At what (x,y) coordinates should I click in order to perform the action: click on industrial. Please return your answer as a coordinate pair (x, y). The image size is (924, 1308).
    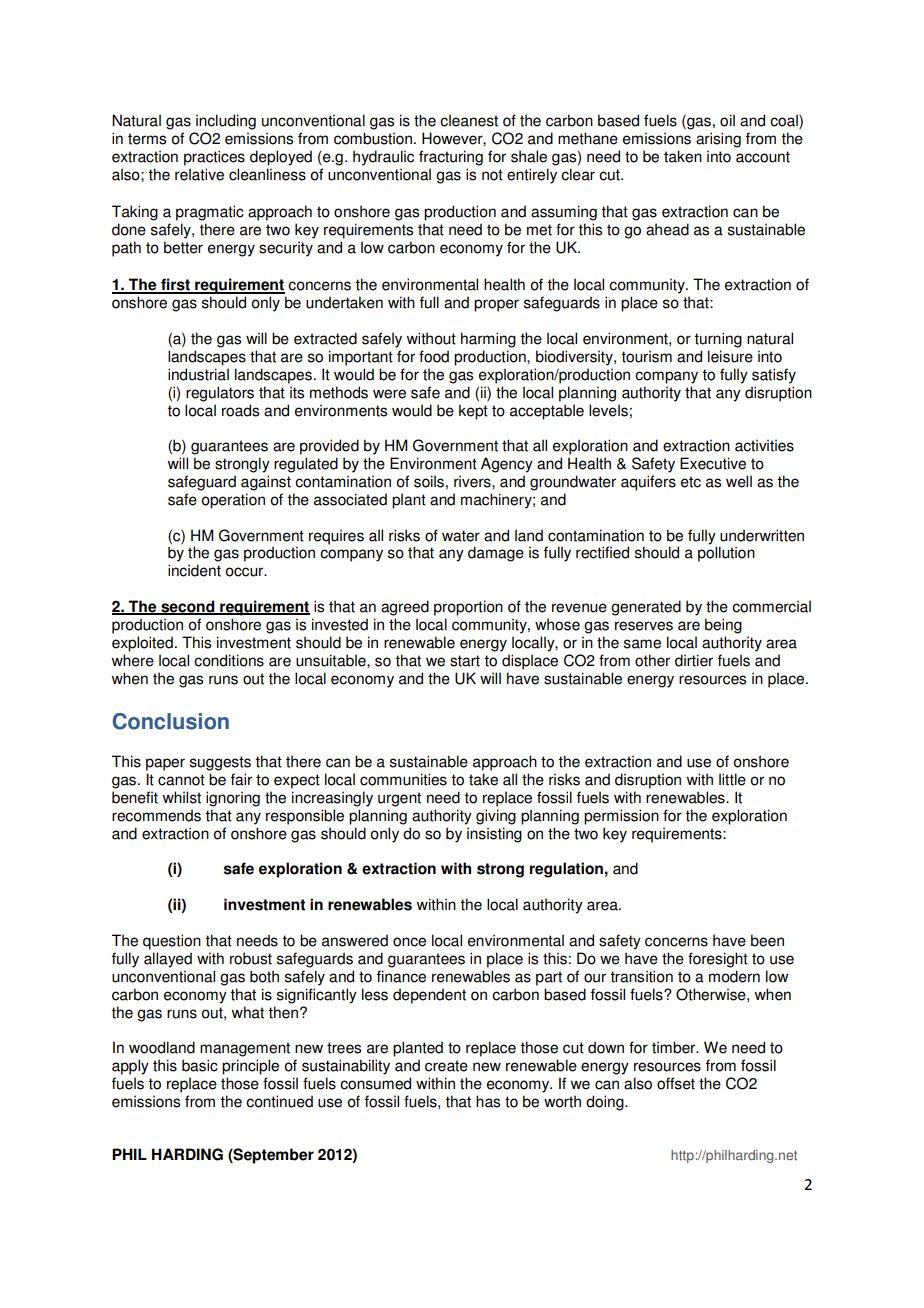
    Looking at the image, I should click on (198, 374).
